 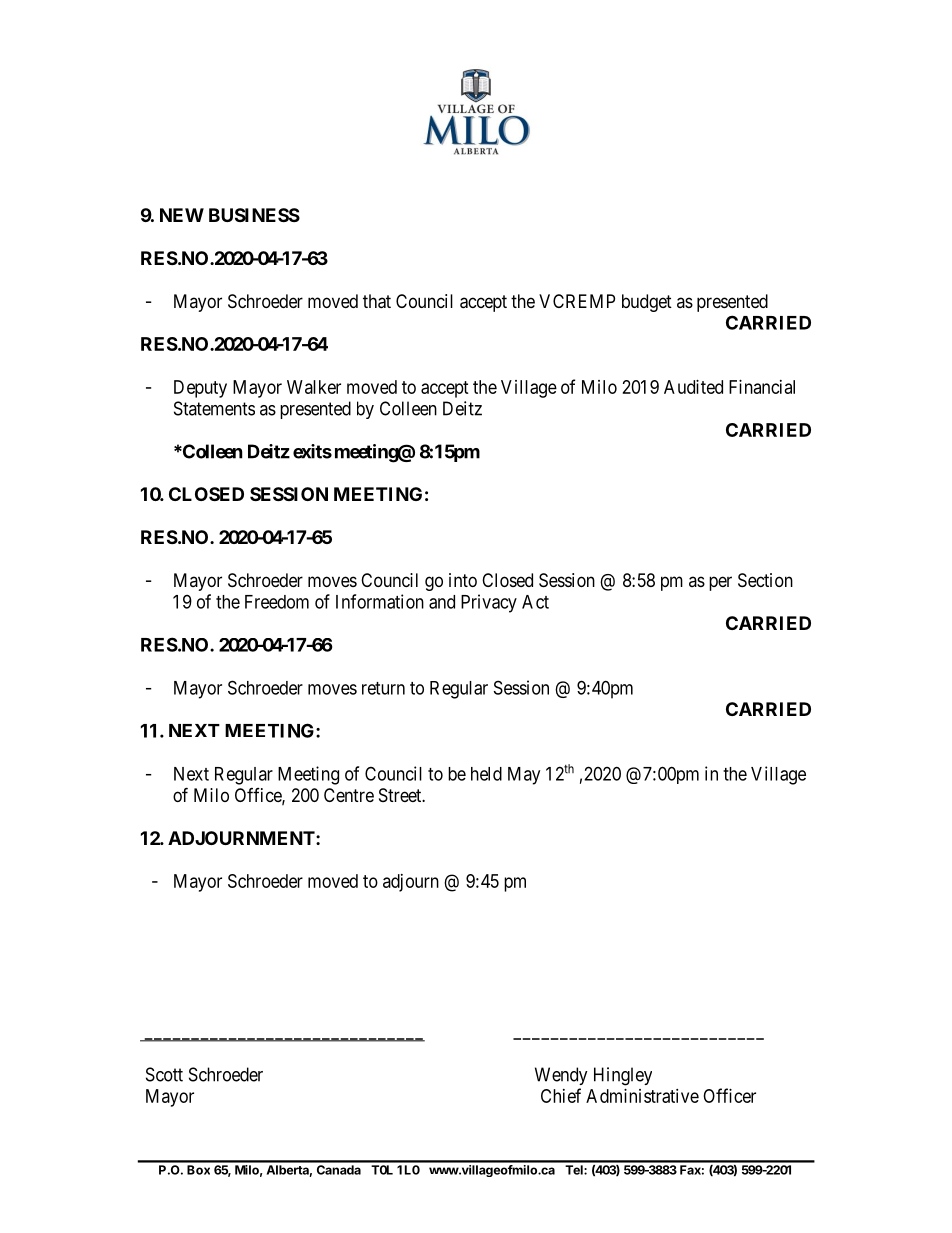 I want to click on per, so click(x=720, y=583).
